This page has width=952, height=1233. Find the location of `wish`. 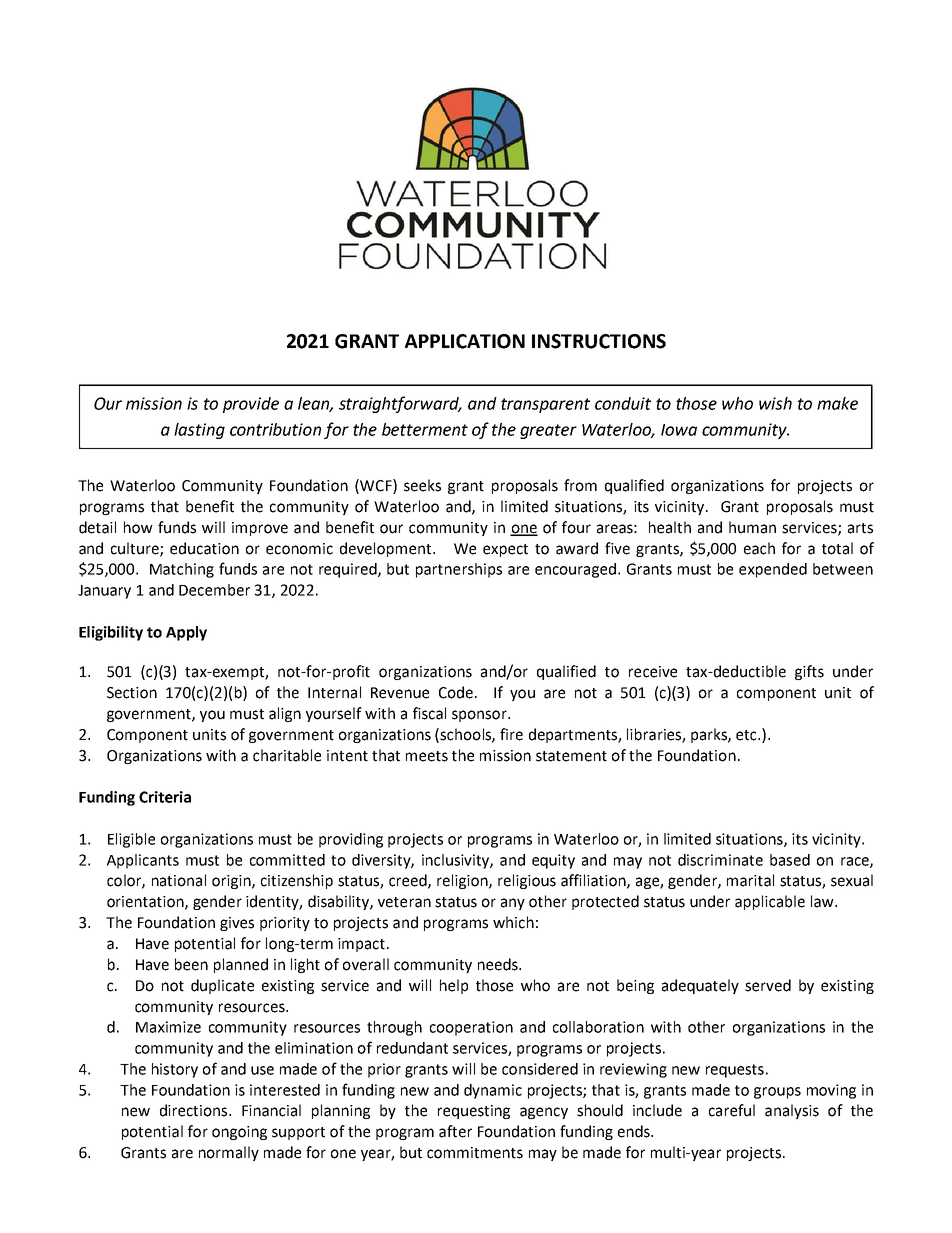

wish is located at coordinates (775, 403).
